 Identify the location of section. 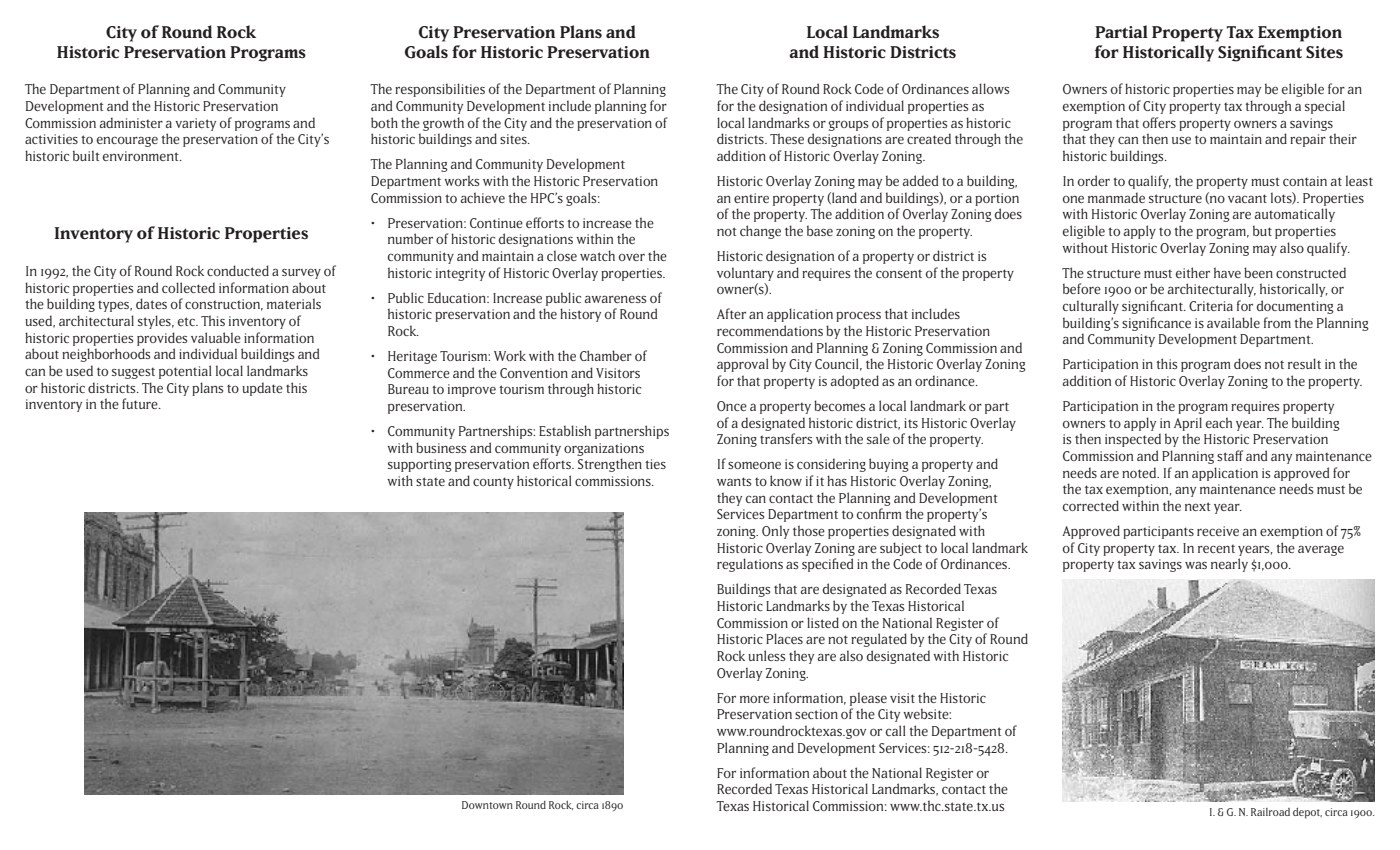
(816, 714).
